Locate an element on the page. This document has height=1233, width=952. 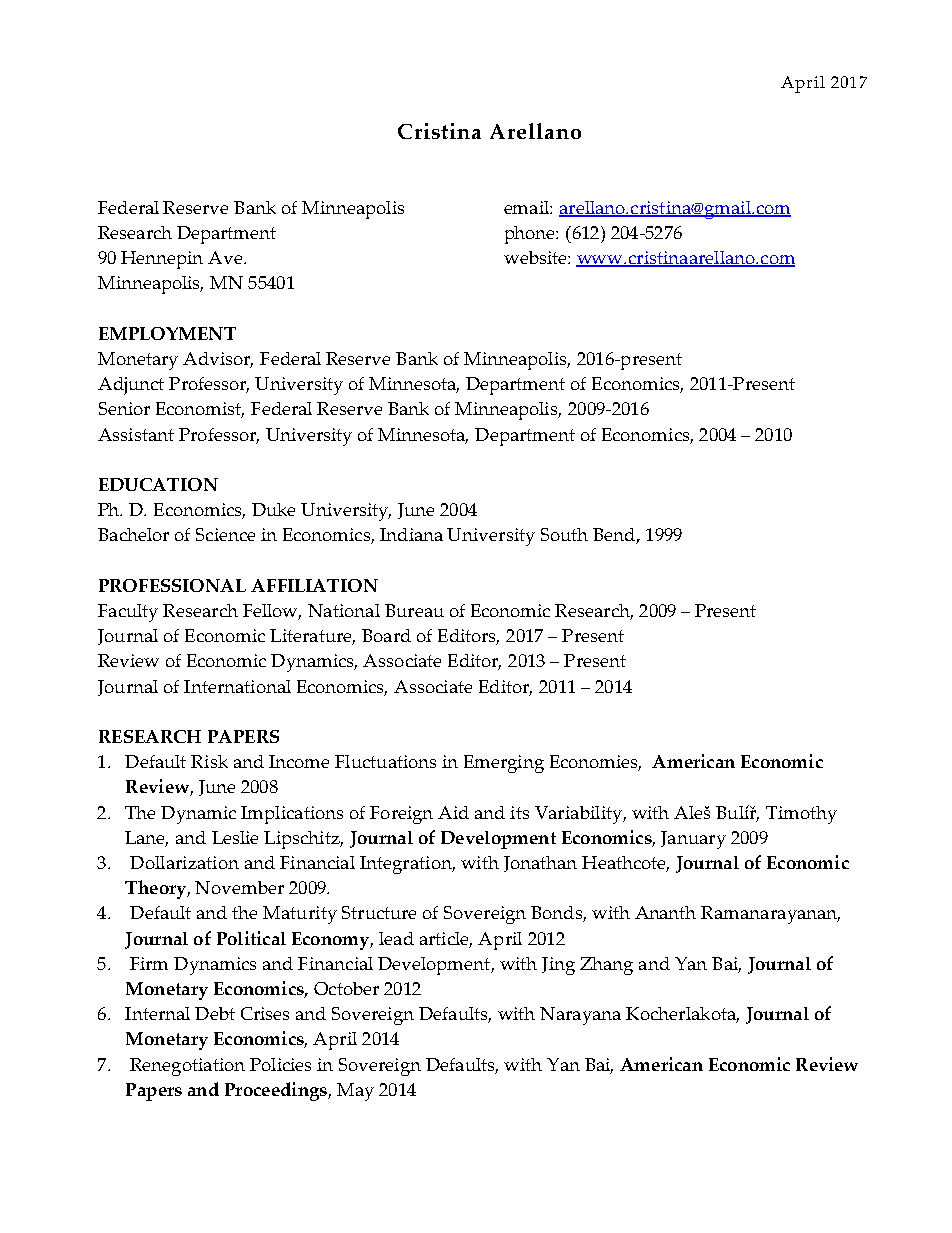
Zhang is located at coordinates (606, 966).
